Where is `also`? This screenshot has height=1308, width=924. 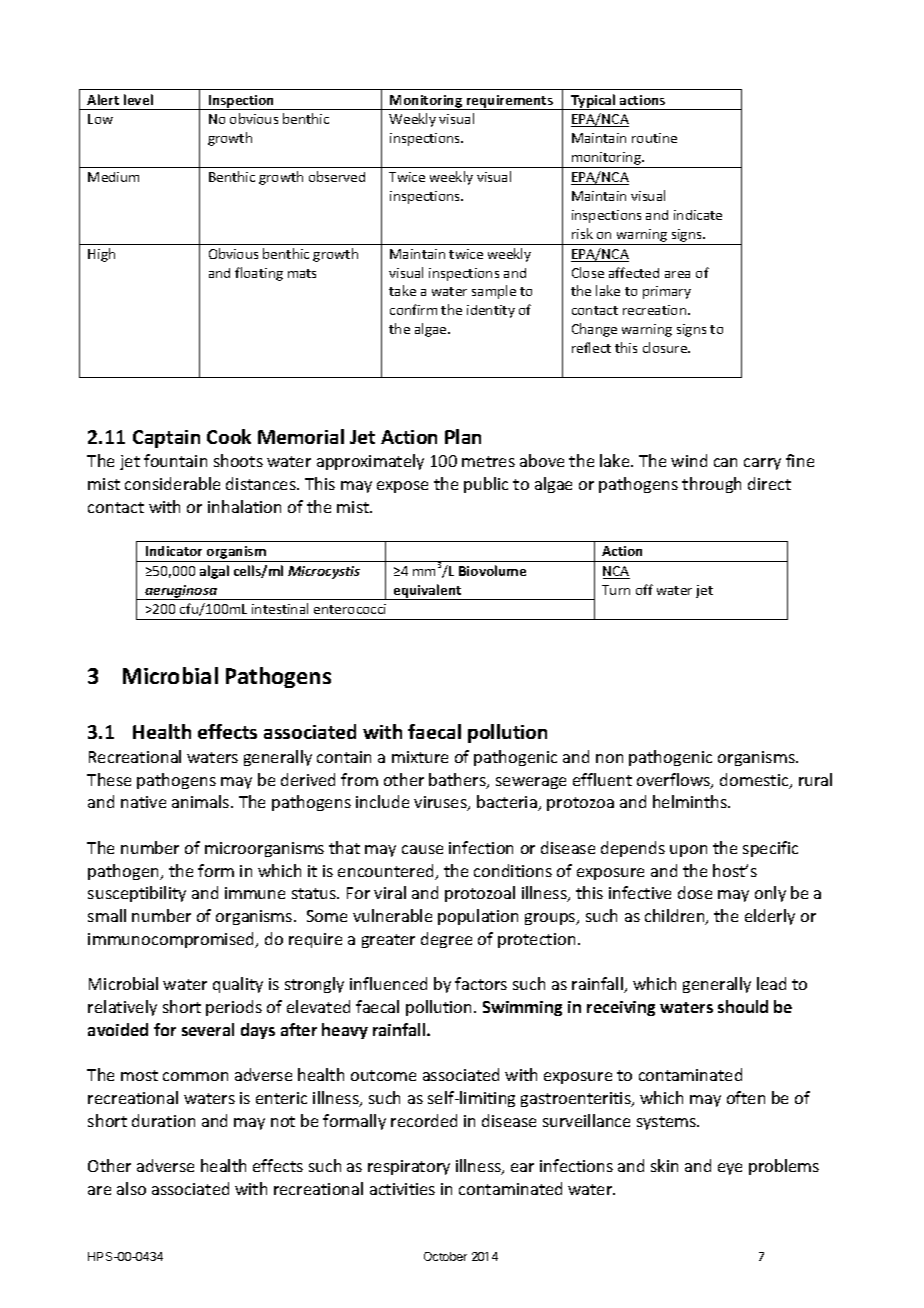 also is located at coordinates (131, 1188).
